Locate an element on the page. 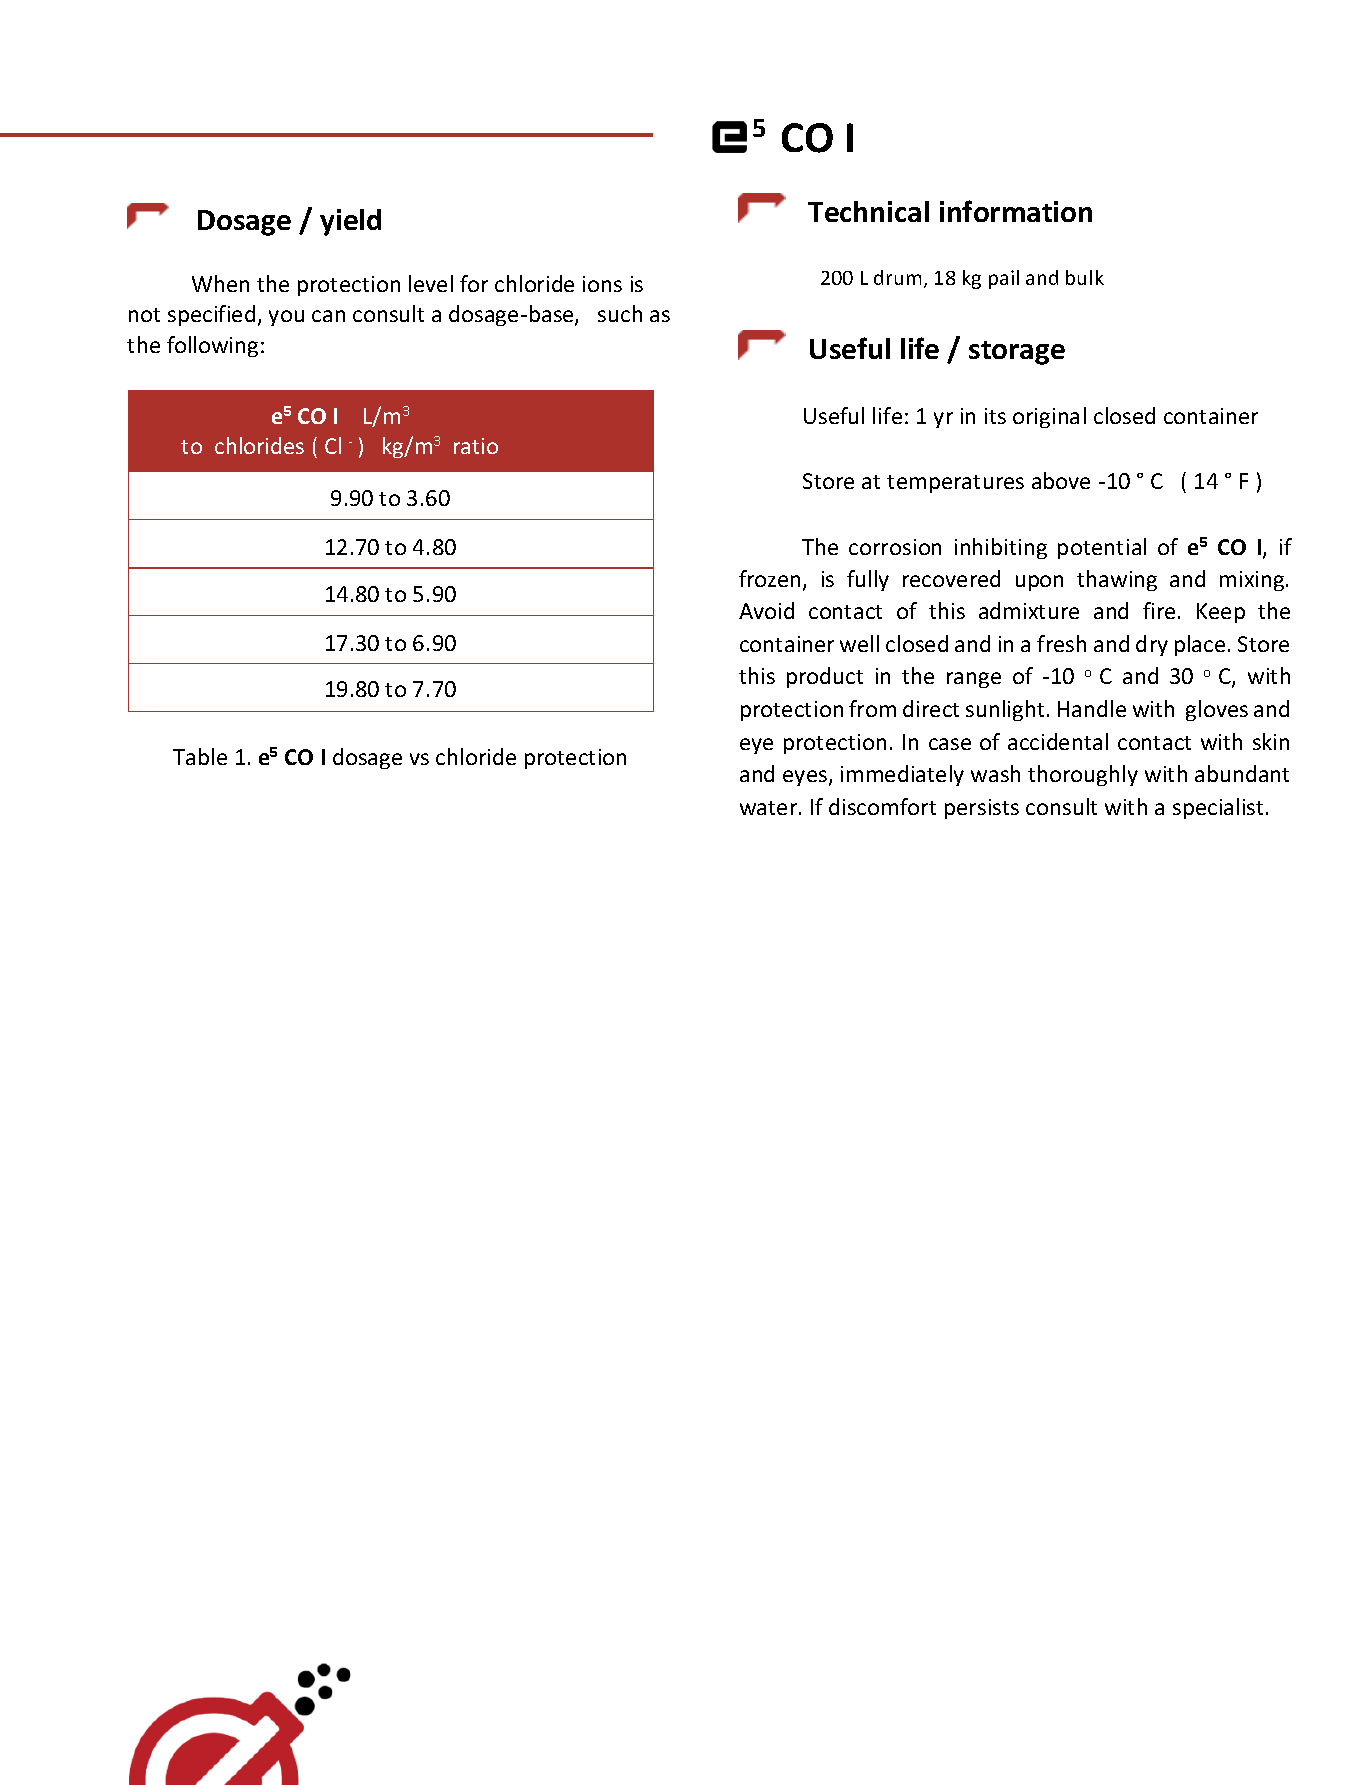 Image resolution: width=1371 pixels, height=1785 pixels. Table is located at coordinates (200, 756).
